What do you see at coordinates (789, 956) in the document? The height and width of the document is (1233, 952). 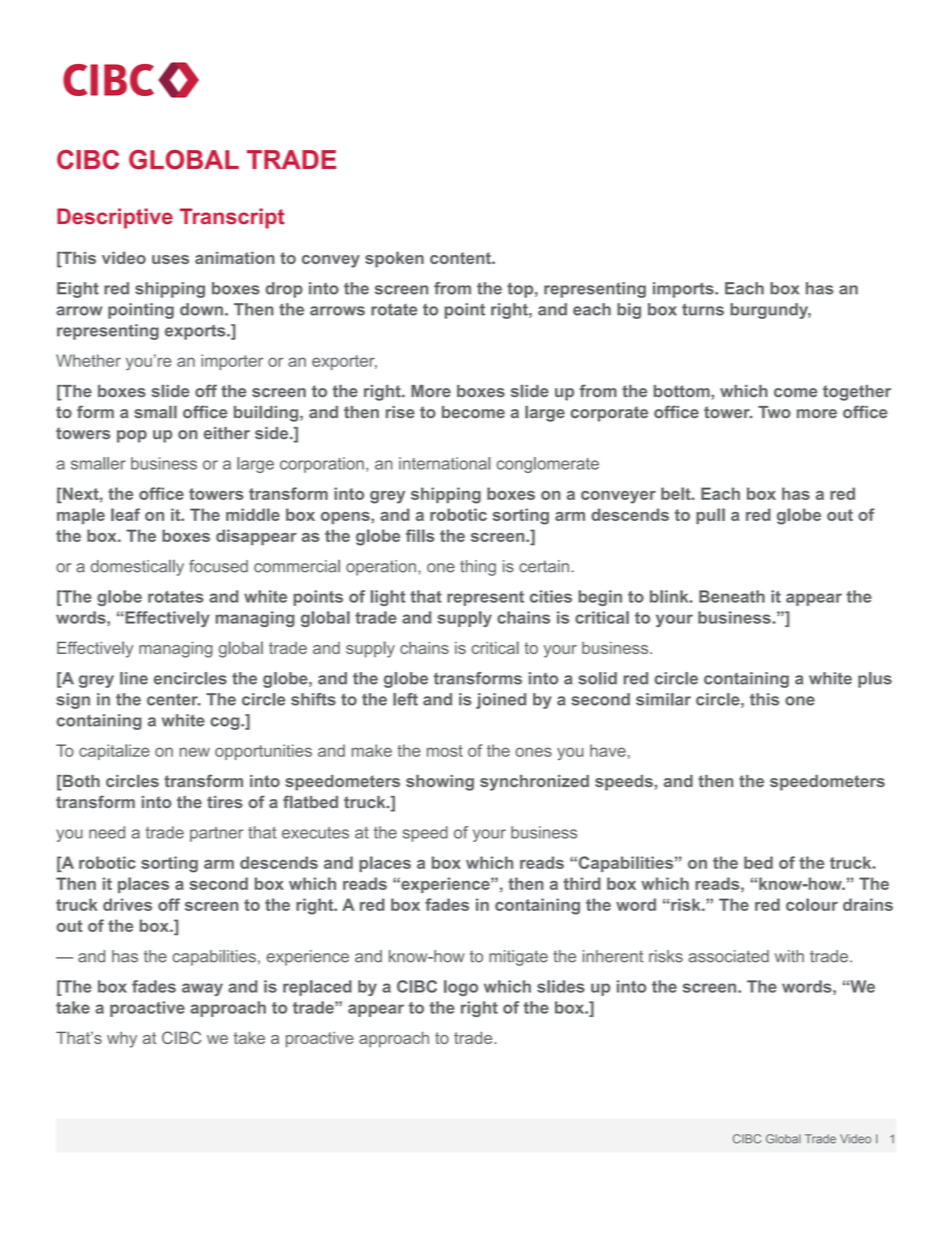 I see `with` at bounding box center [789, 956].
